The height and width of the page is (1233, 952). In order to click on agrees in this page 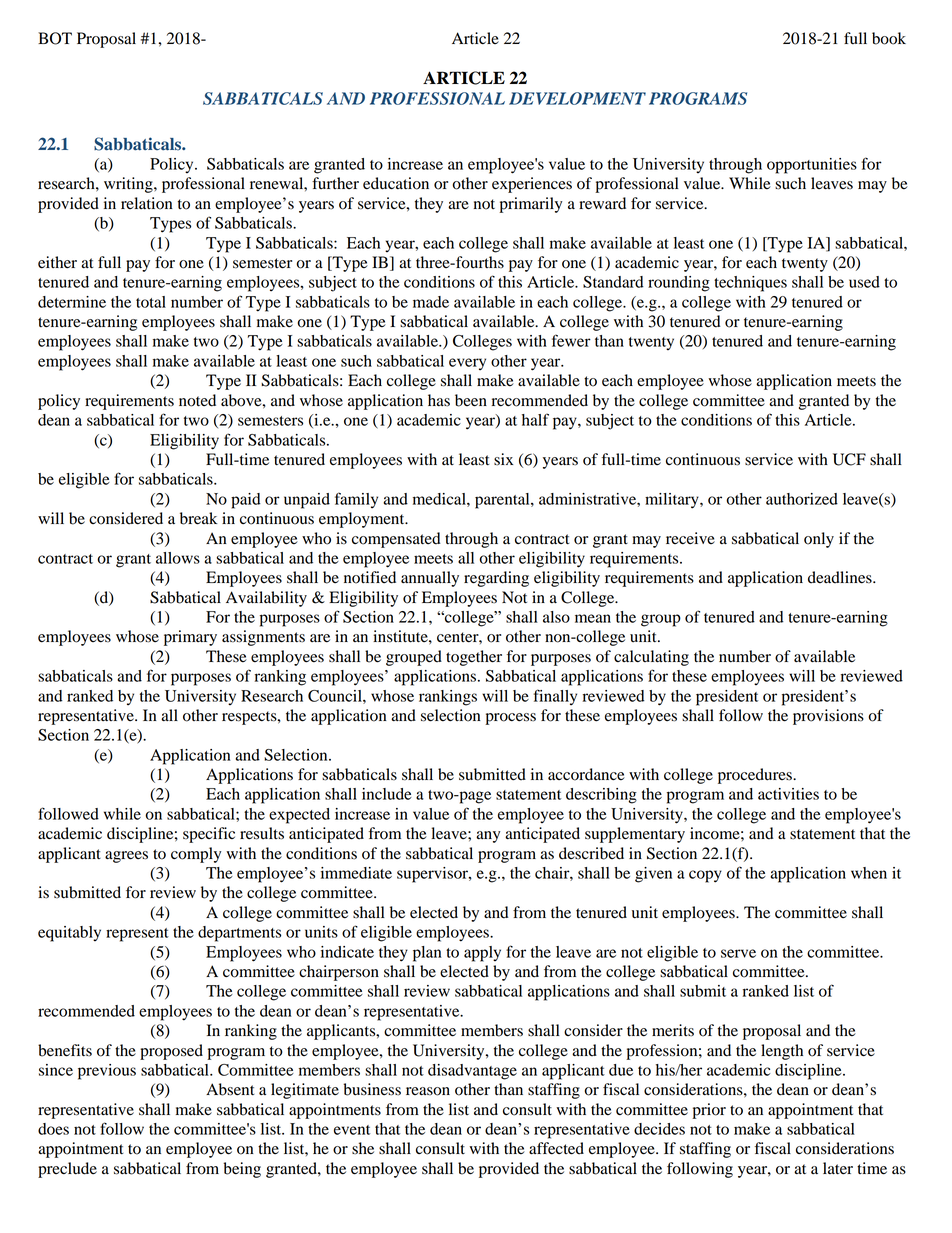, I will do `click(126, 857)`.
